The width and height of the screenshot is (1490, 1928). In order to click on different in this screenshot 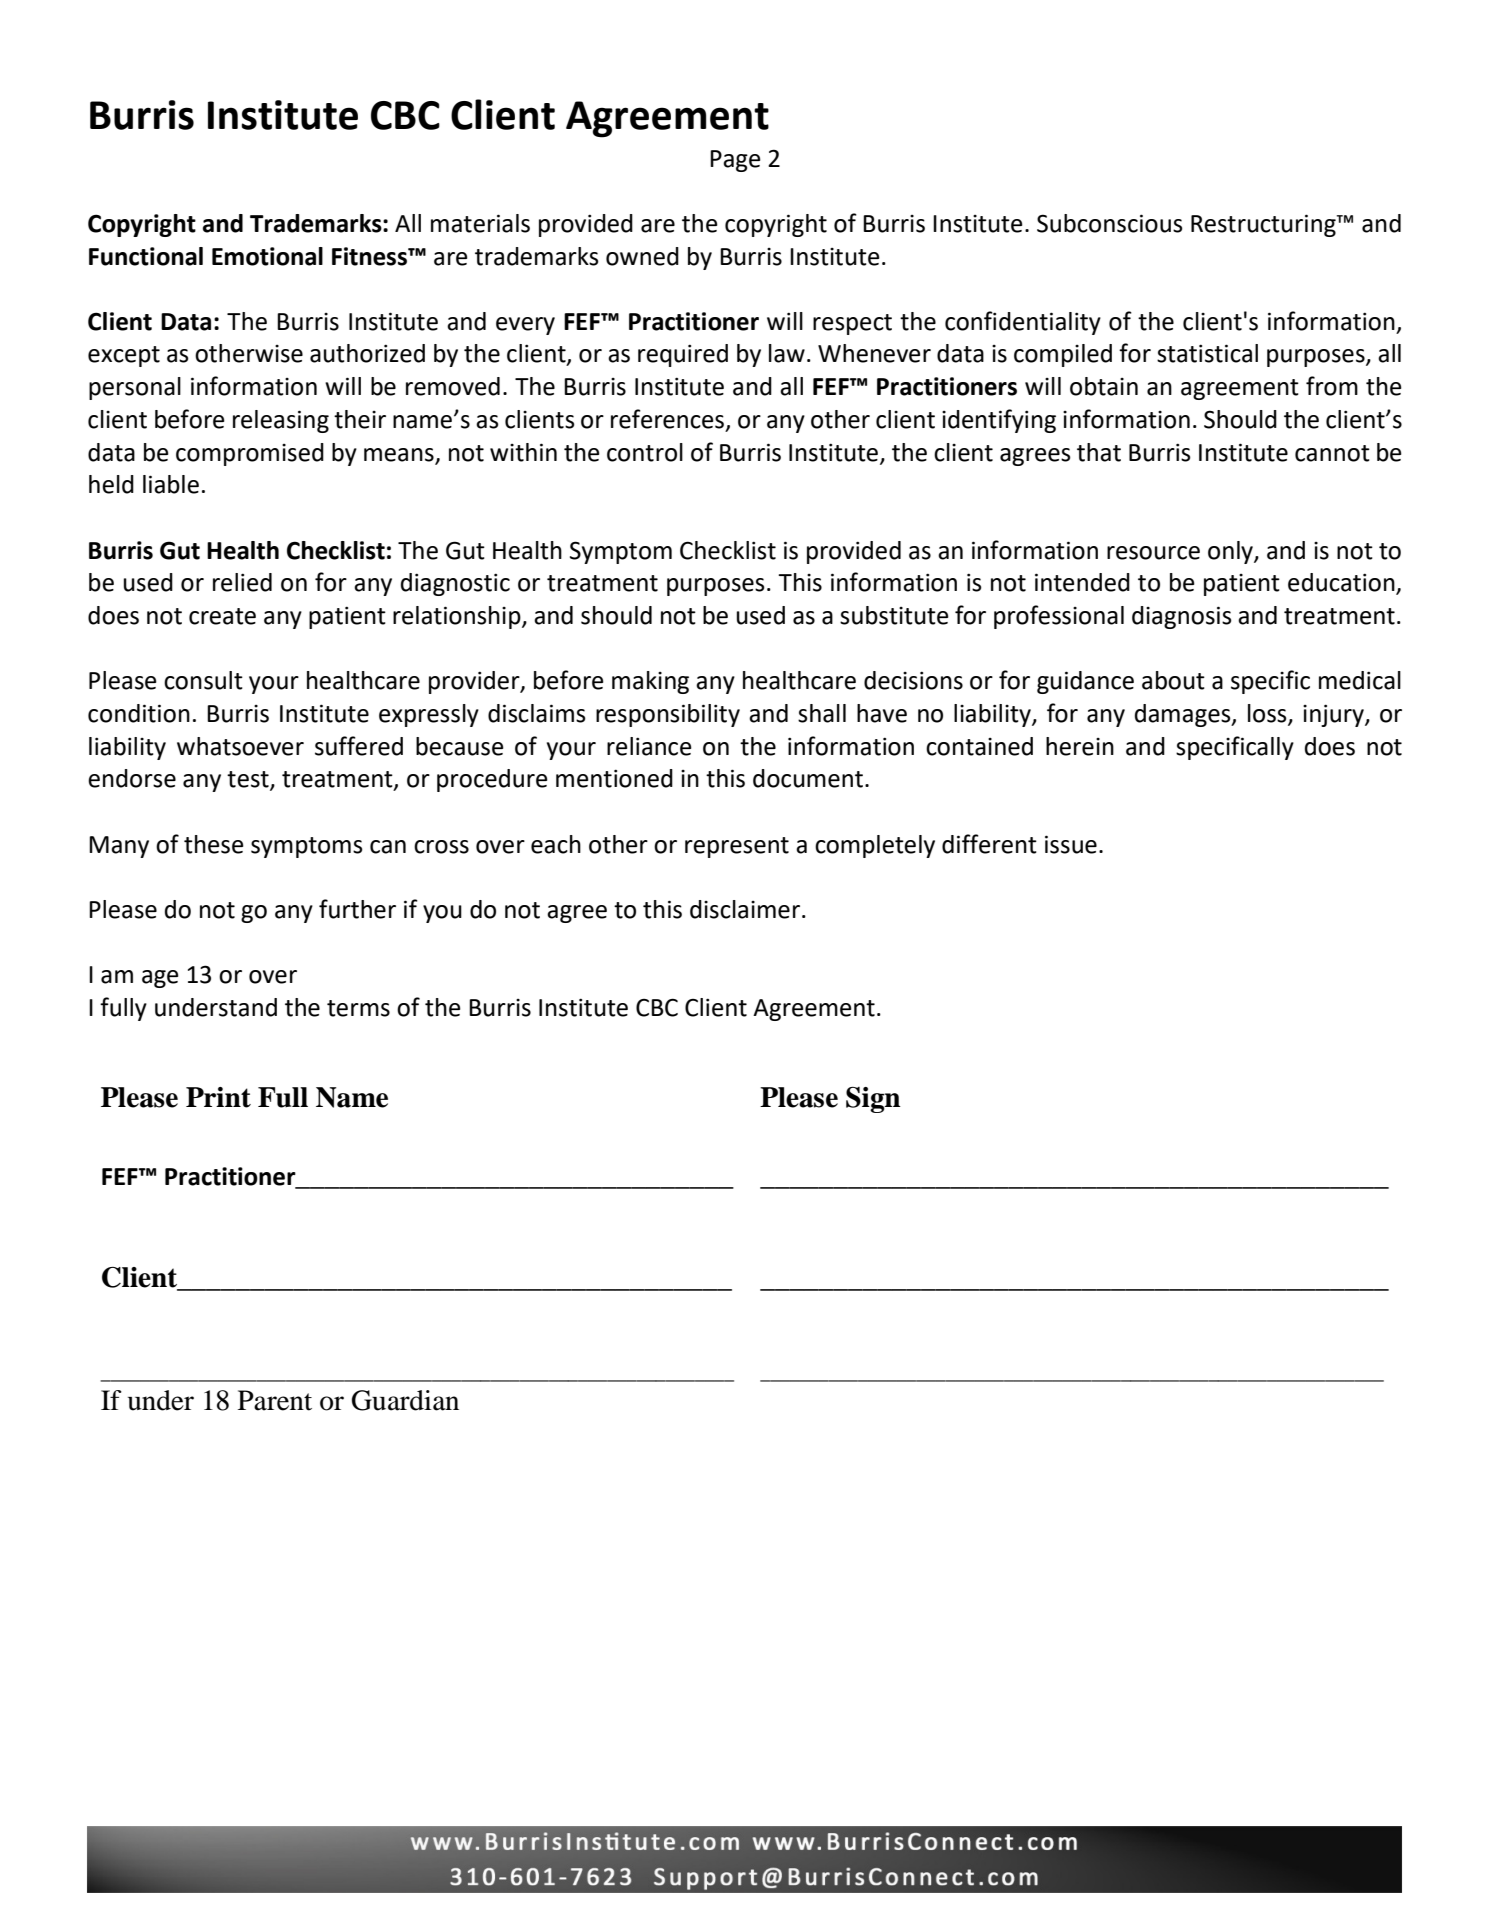, I will do `click(989, 844)`.
